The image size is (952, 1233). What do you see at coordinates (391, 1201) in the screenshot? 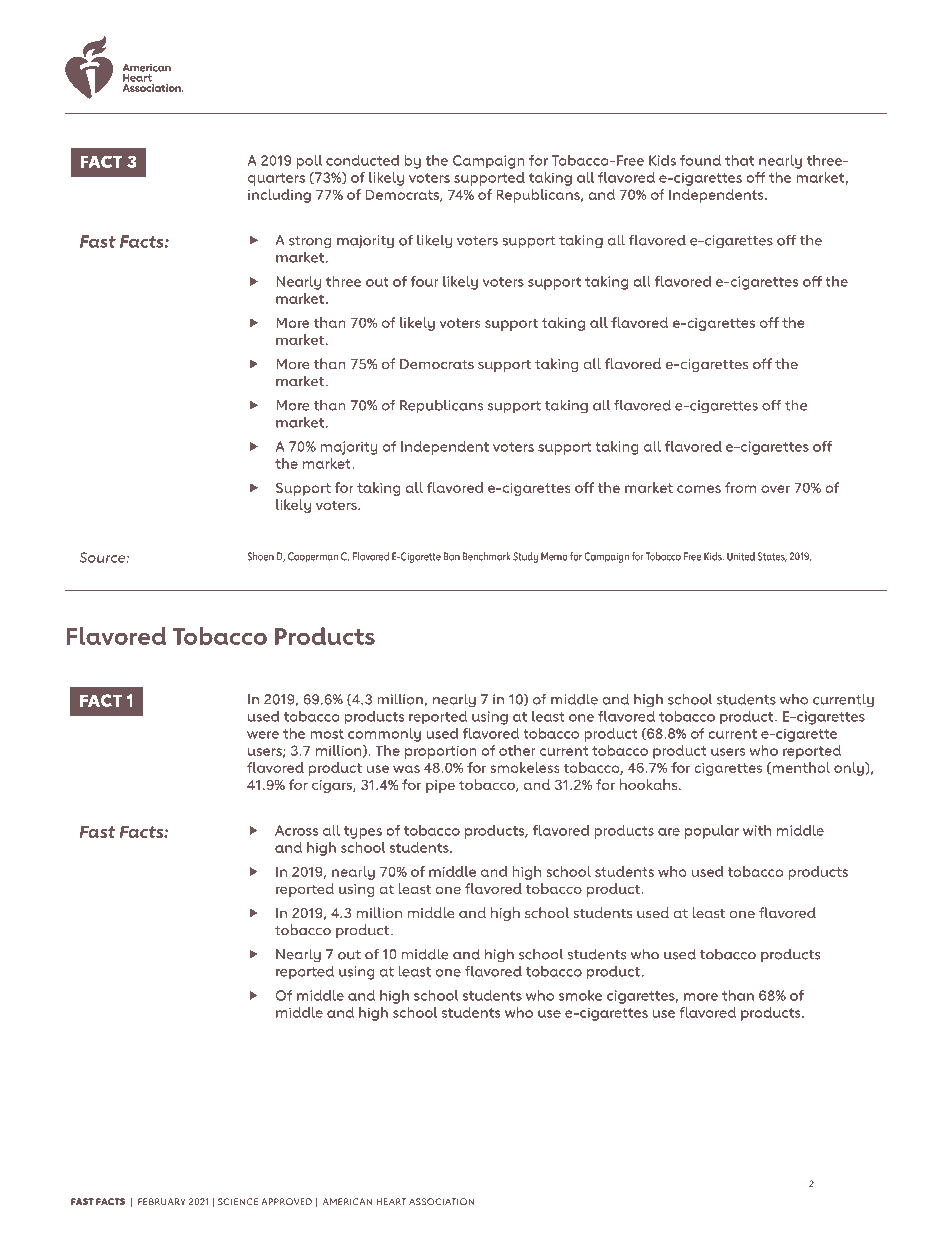
I see `HEART` at bounding box center [391, 1201].
